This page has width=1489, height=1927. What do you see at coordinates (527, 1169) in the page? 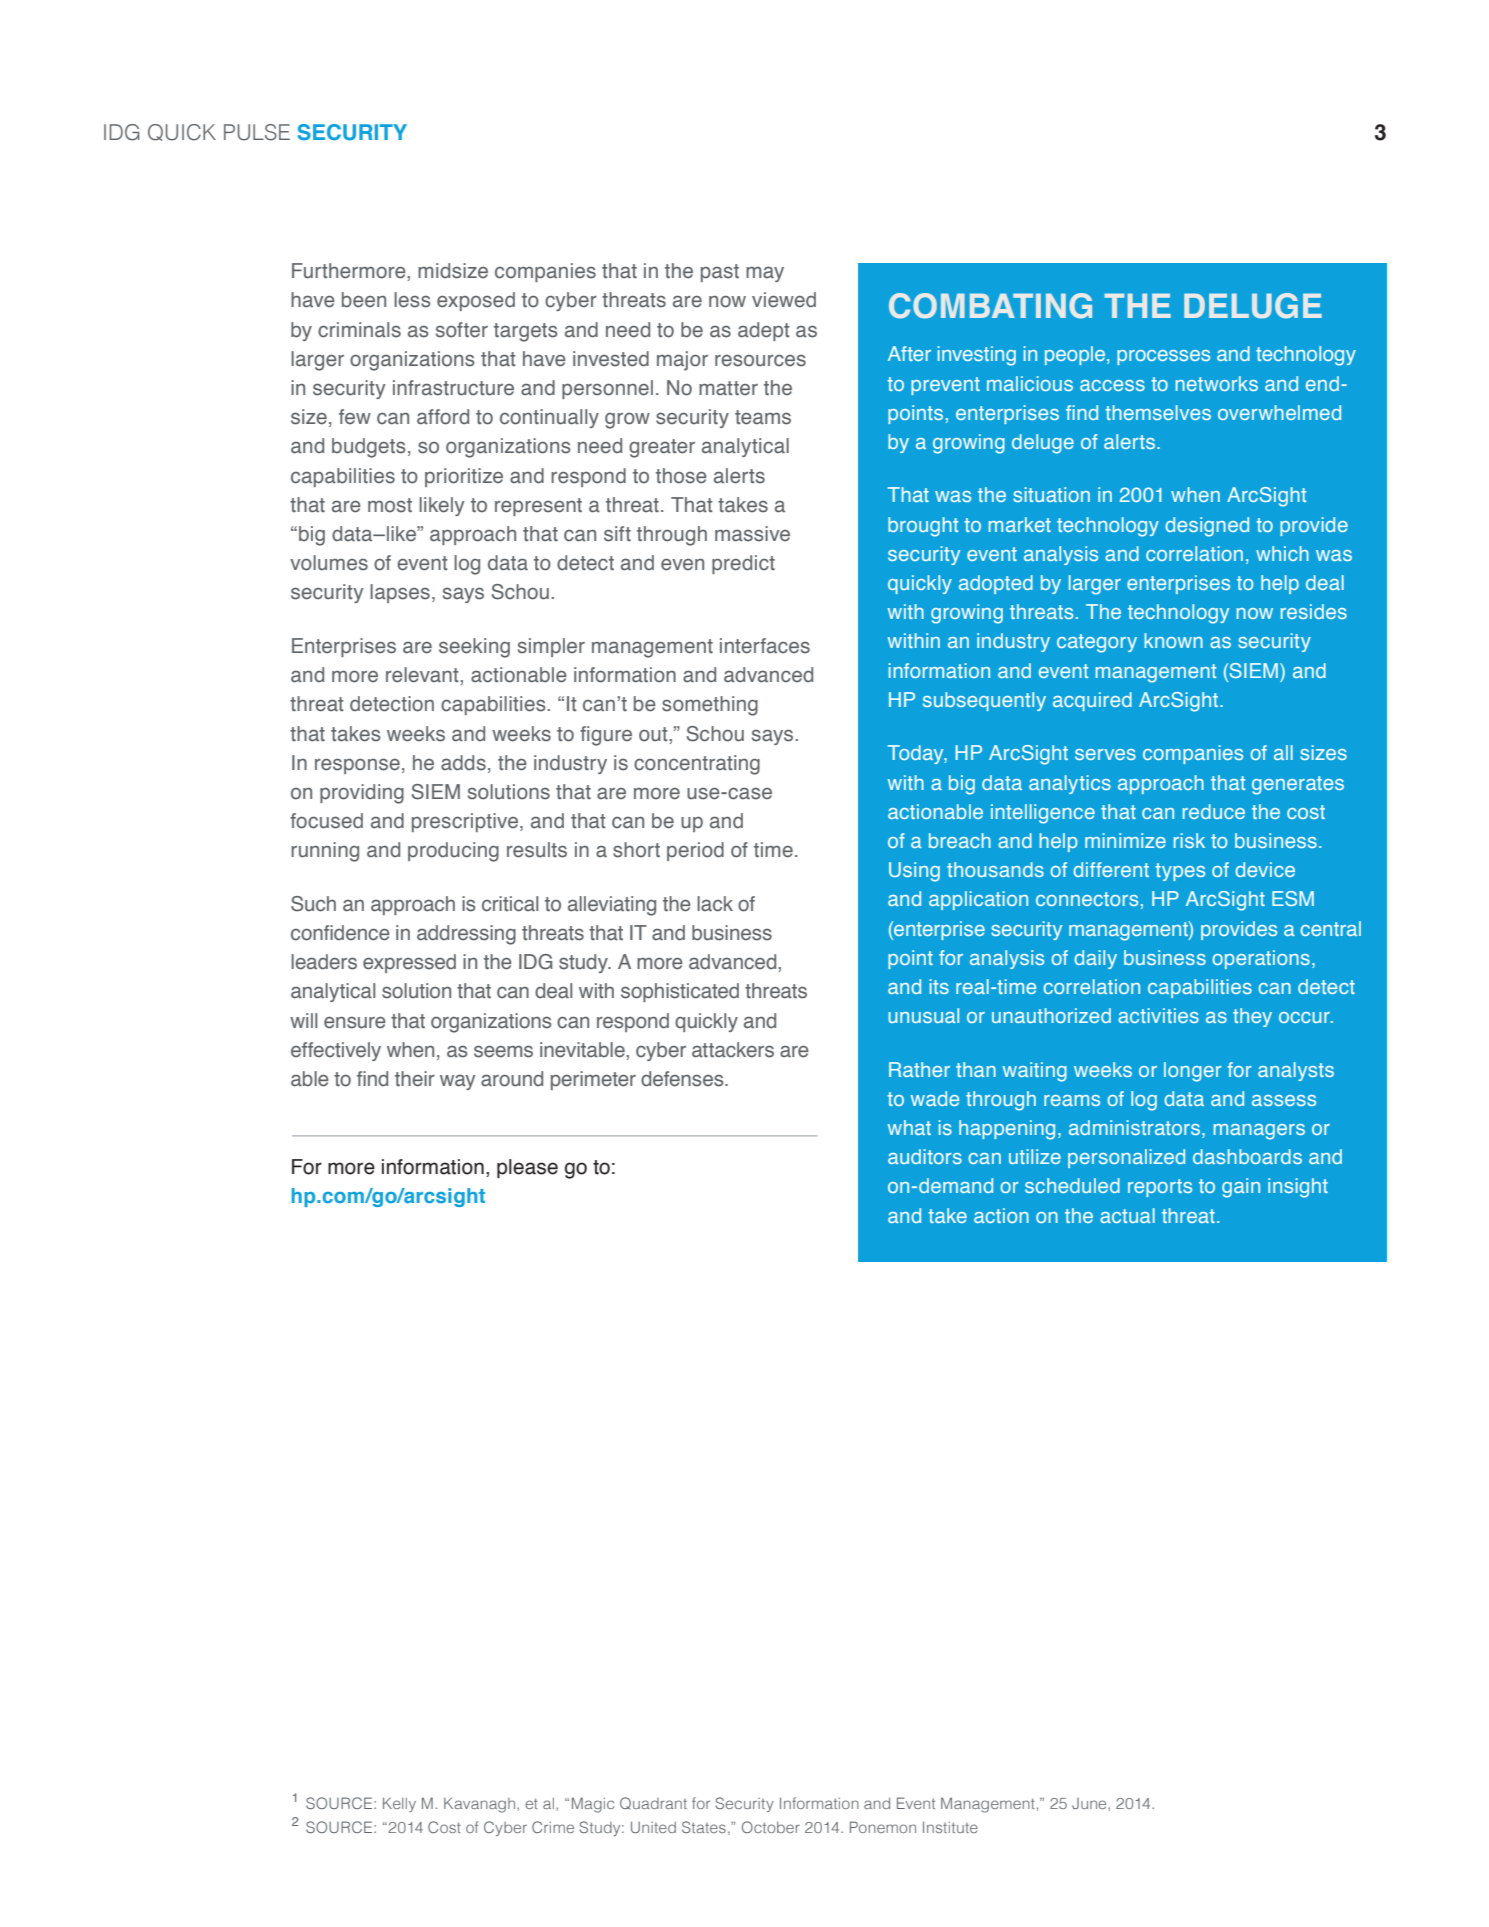
I see `please` at bounding box center [527, 1169].
